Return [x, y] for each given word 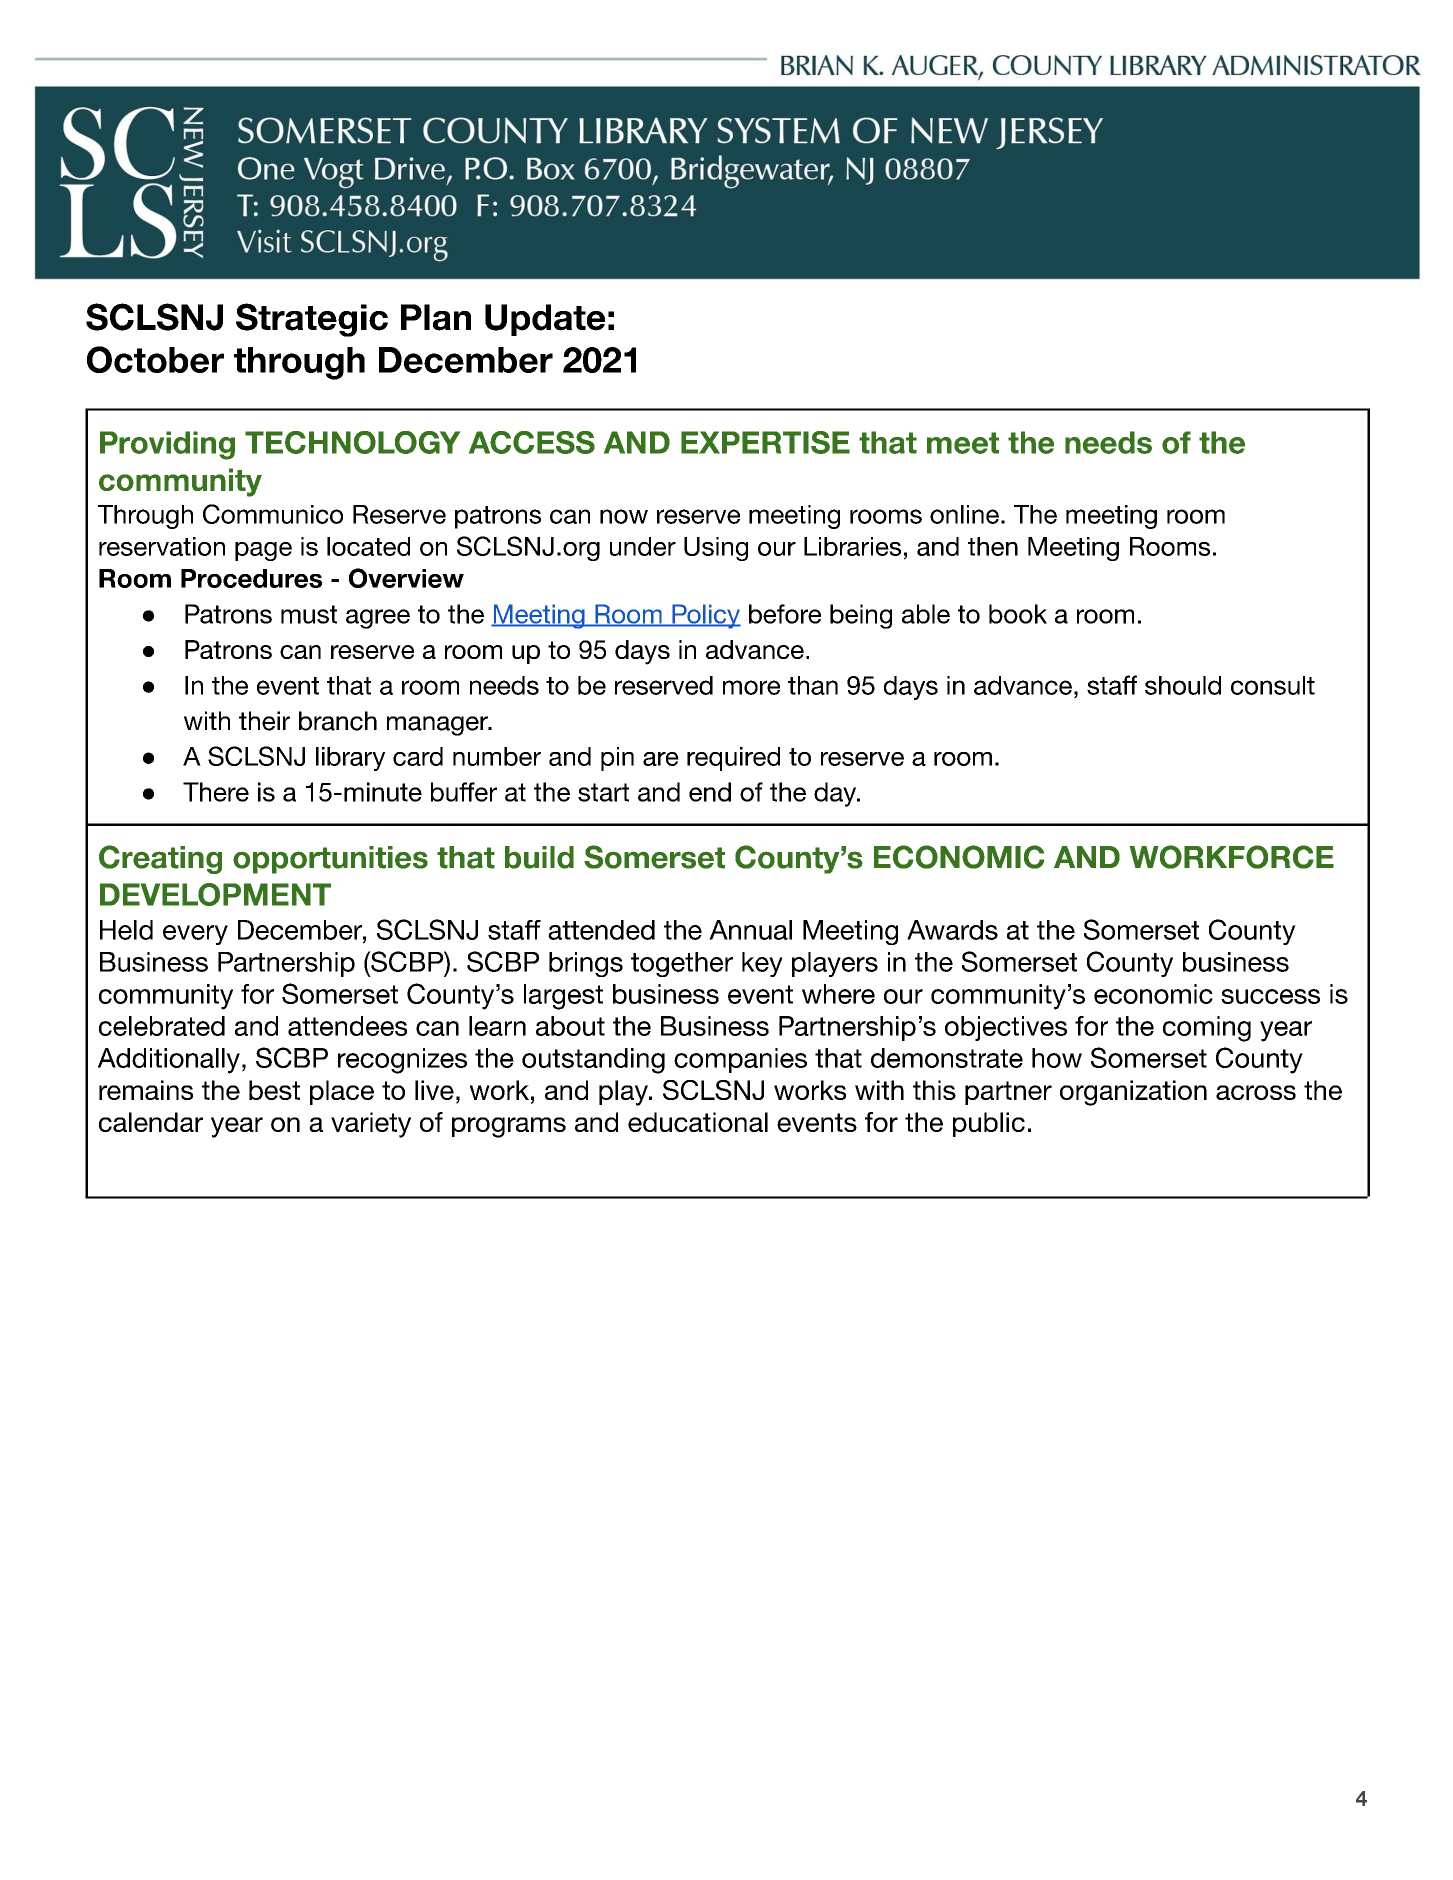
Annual [750, 930]
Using [716, 549]
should [1183, 685]
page [263, 551]
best [274, 1090]
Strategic [312, 320]
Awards [952, 930]
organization [1133, 1093]
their [264, 721]
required [733, 759]
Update [545, 320]
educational [698, 1122]
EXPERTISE [765, 442]
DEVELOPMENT [215, 894]
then [993, 546]
